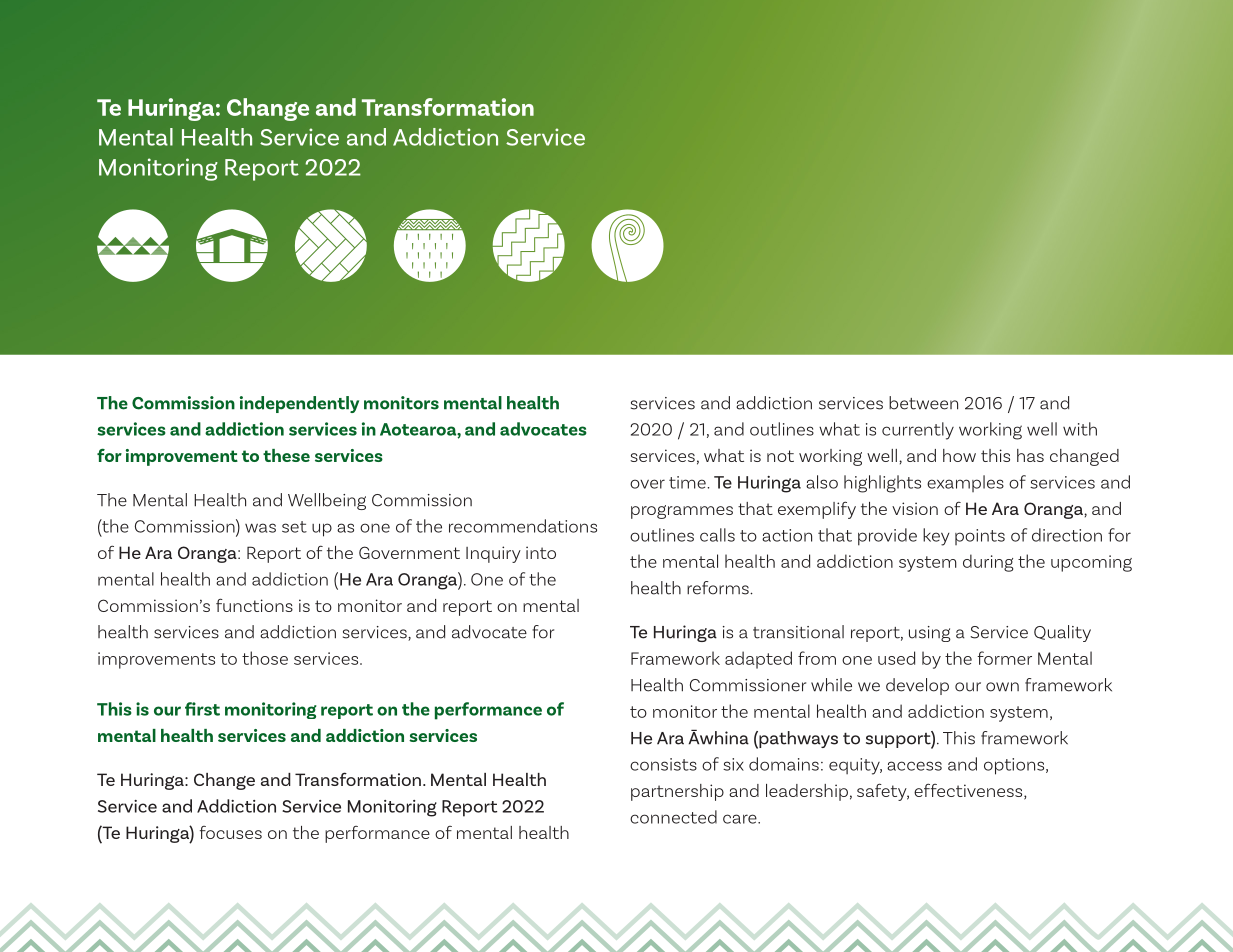 The image size is (1233, 952). I want to click on between, so click(923, 403).
